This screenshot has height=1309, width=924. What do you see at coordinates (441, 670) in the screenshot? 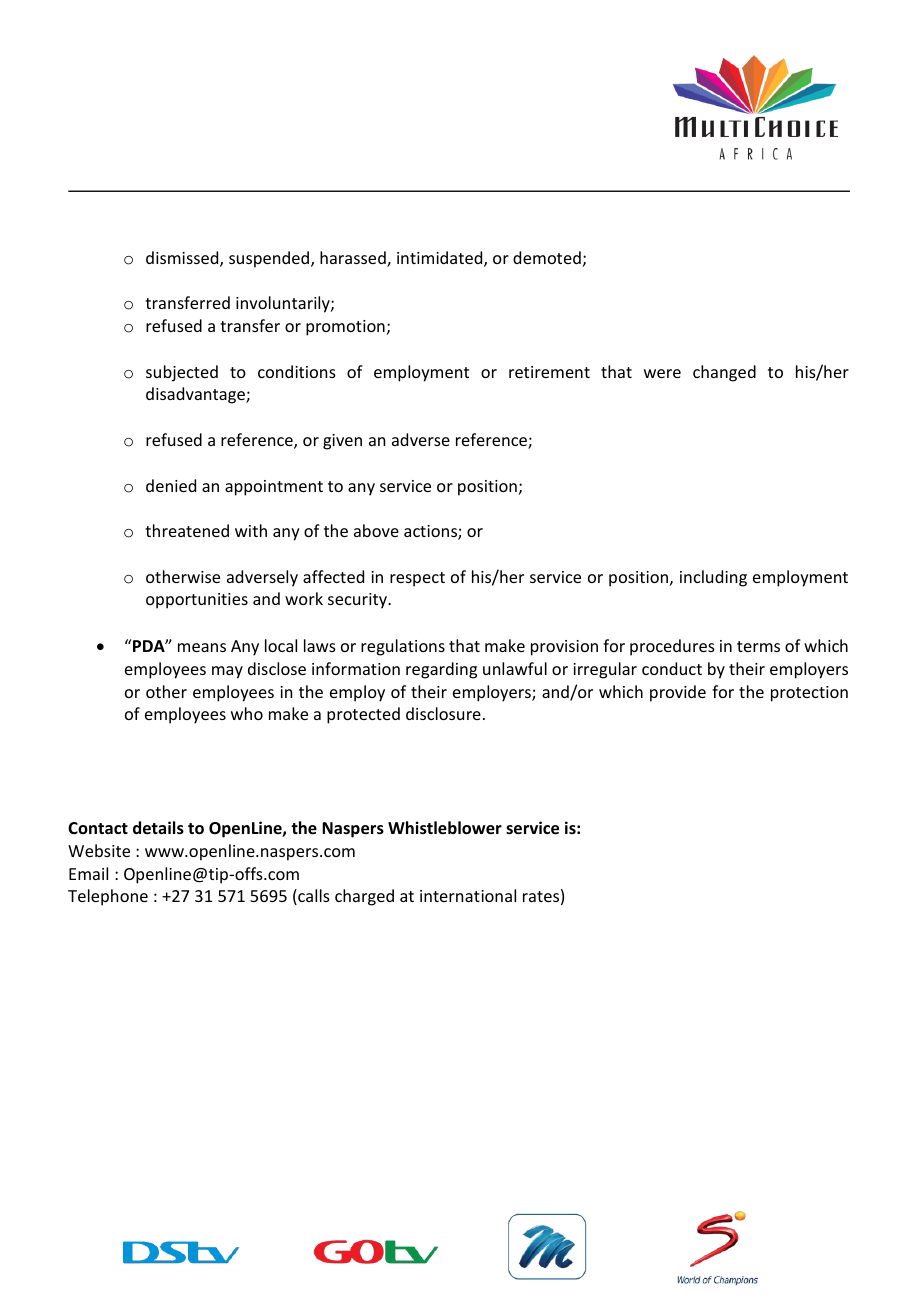
I see `regarding` at bounding box center [441, 670].
